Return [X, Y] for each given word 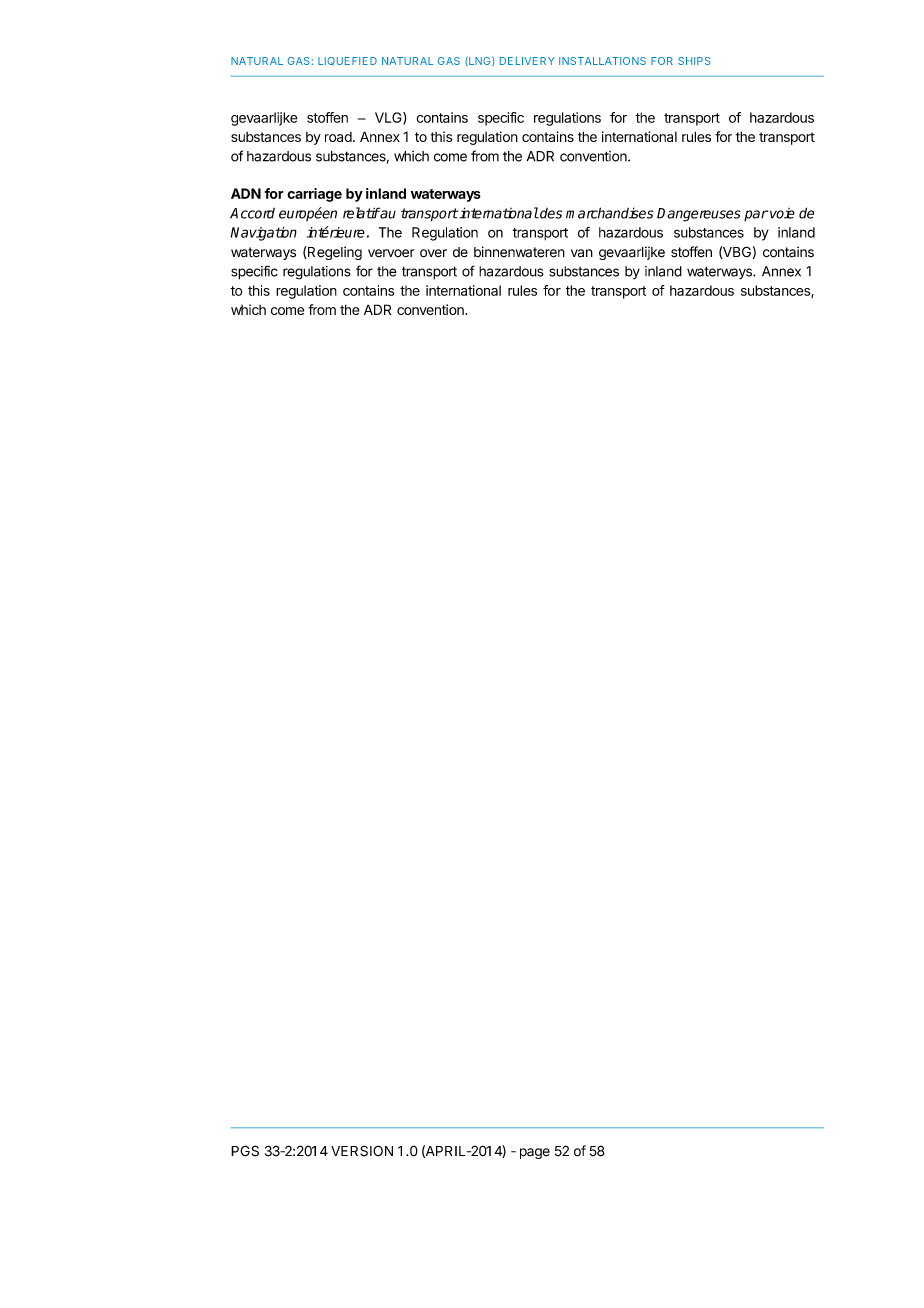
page [535, 1153]
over [433, 253]
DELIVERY [527, 61]
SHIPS [694, 61]
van [582, 253]
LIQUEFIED [347, 61]
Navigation [263, 234]
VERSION [362, 1151]
